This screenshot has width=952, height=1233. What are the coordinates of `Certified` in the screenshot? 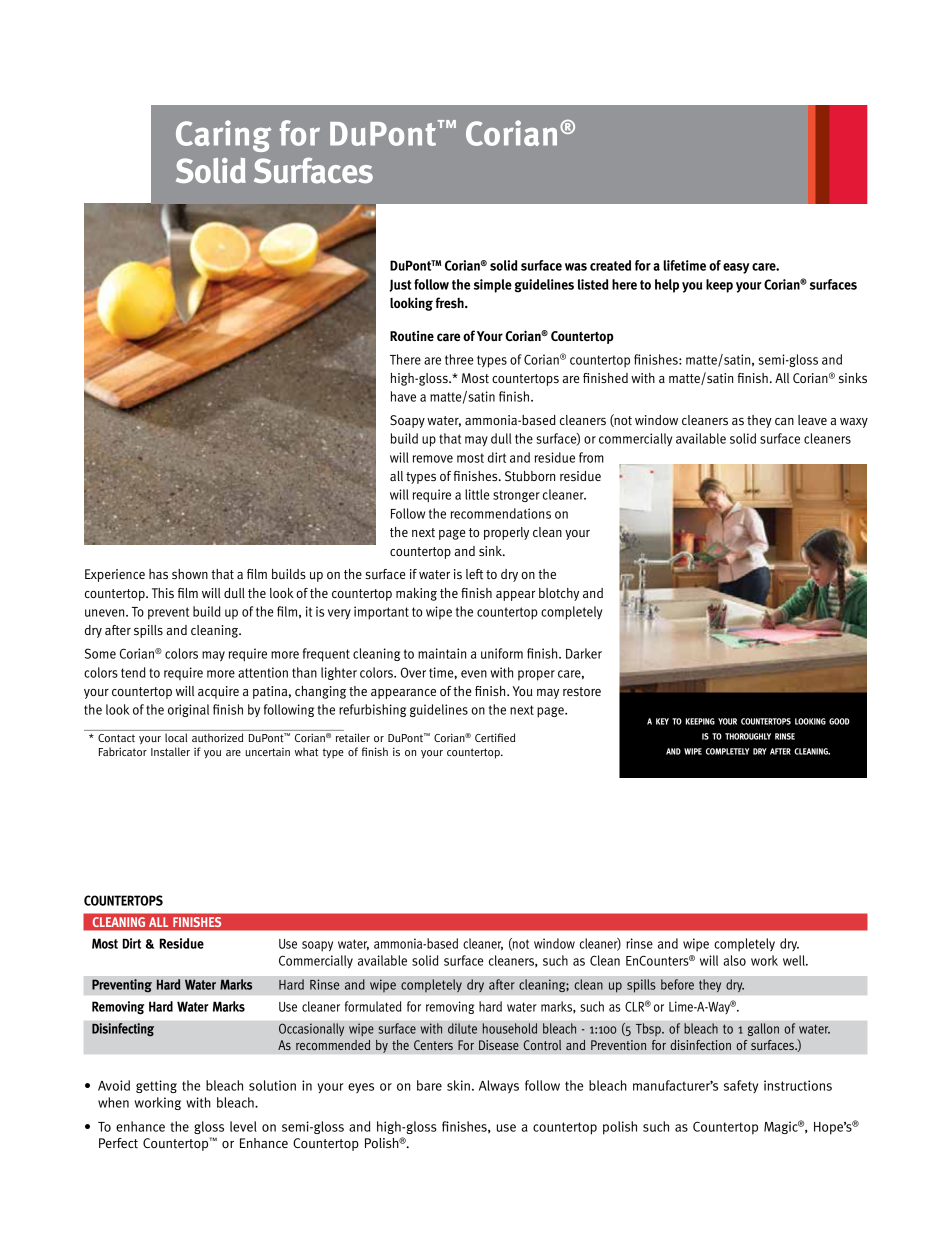 It's located at (495, 737).
